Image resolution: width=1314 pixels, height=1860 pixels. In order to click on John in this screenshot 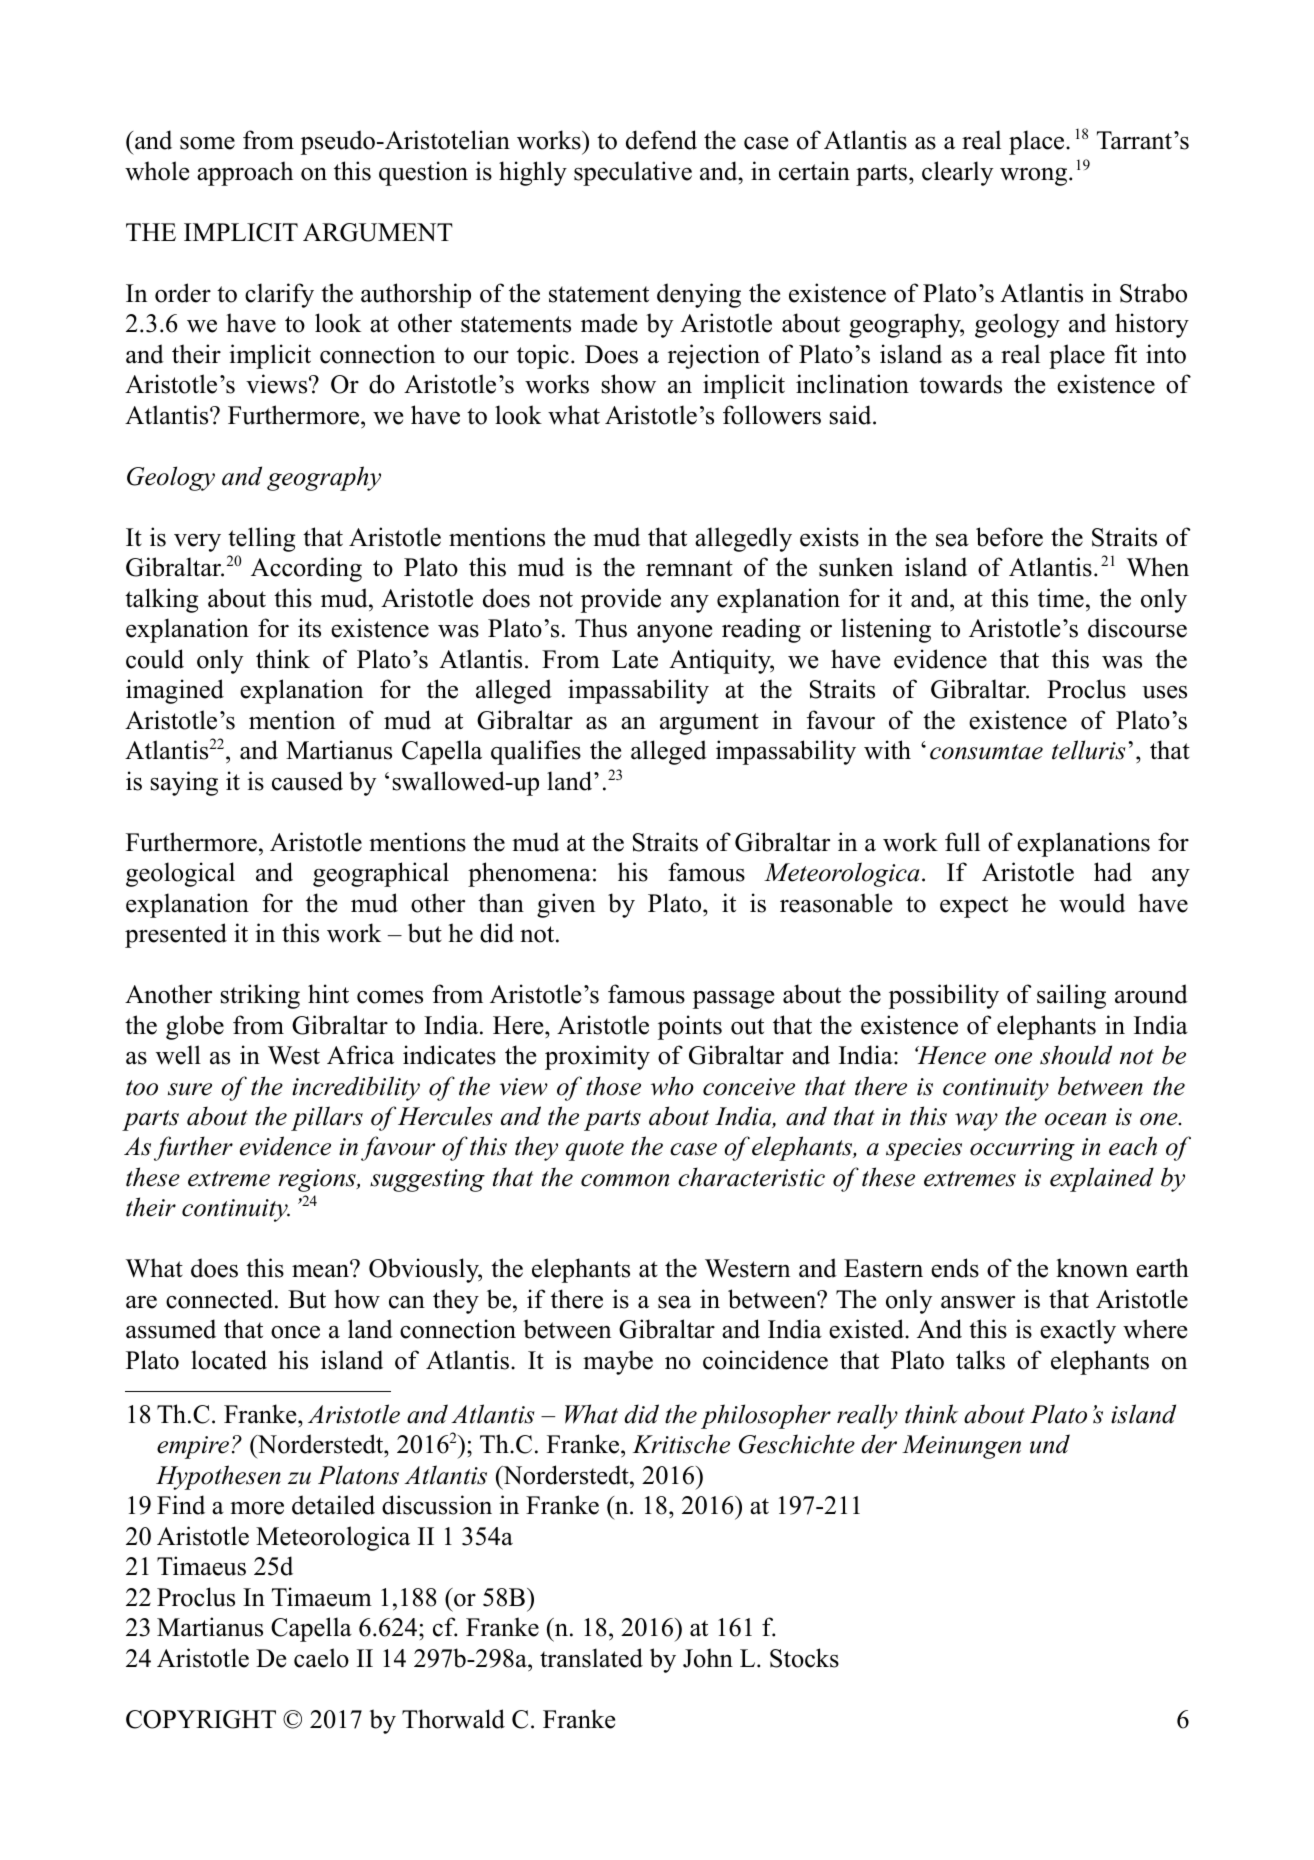, I will do `click(708, 1658)`.
